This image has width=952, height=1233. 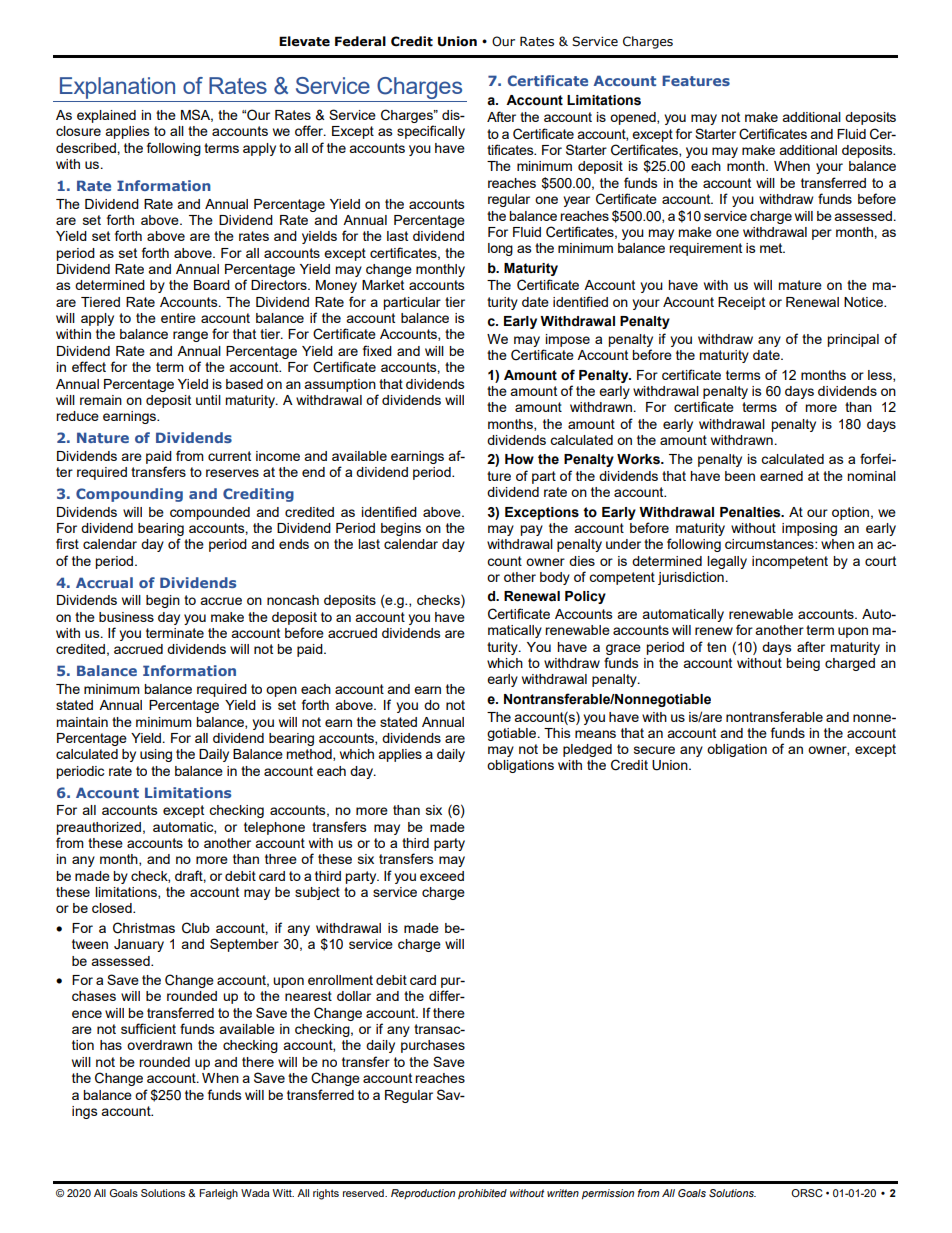 What do you see at coordinates (482, 1194) in the image?
I see `prohibited` at bounding box center [482, 1194].
